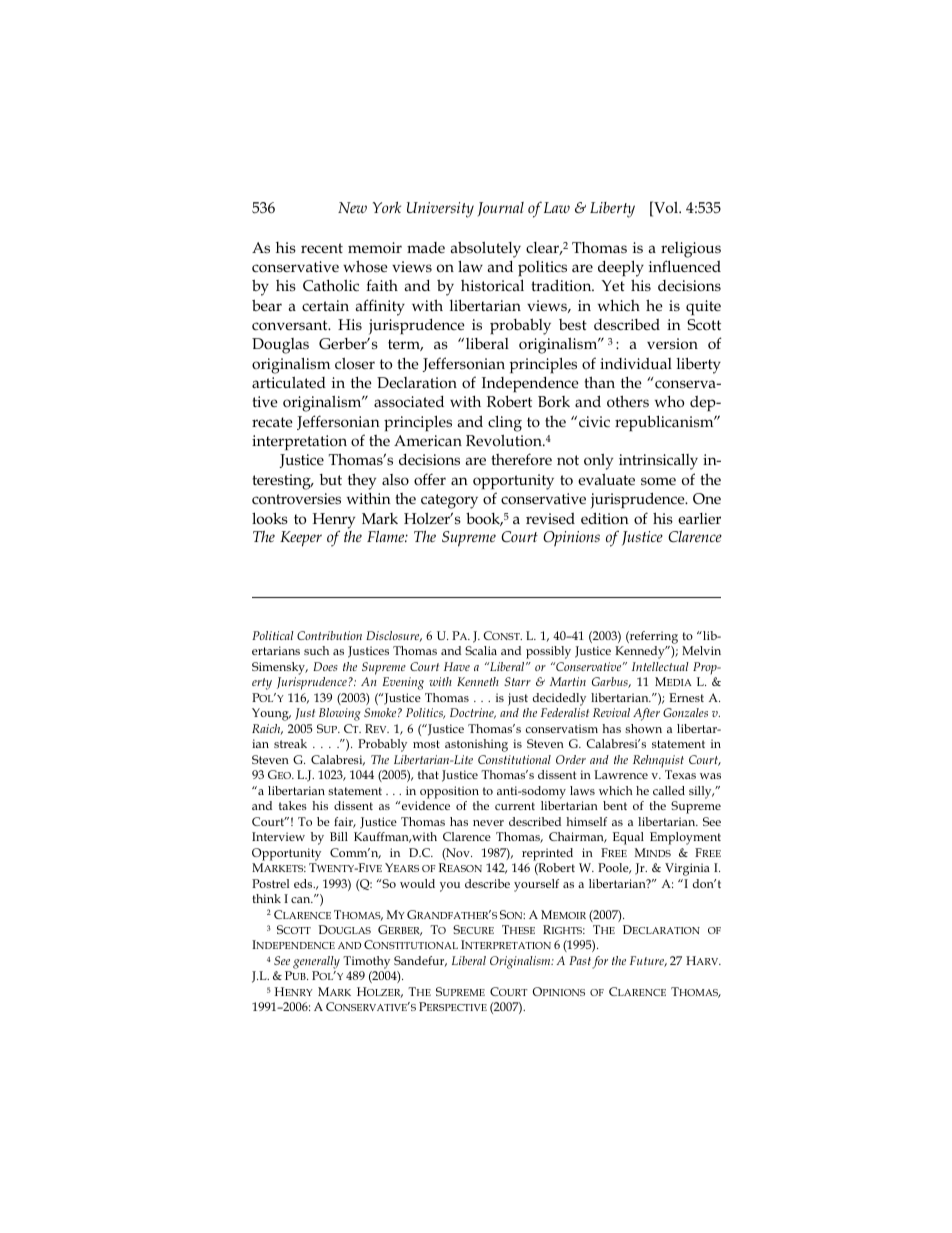 The image size is (952, 1233). I want to click on Kennedy, so click(641, 652).
